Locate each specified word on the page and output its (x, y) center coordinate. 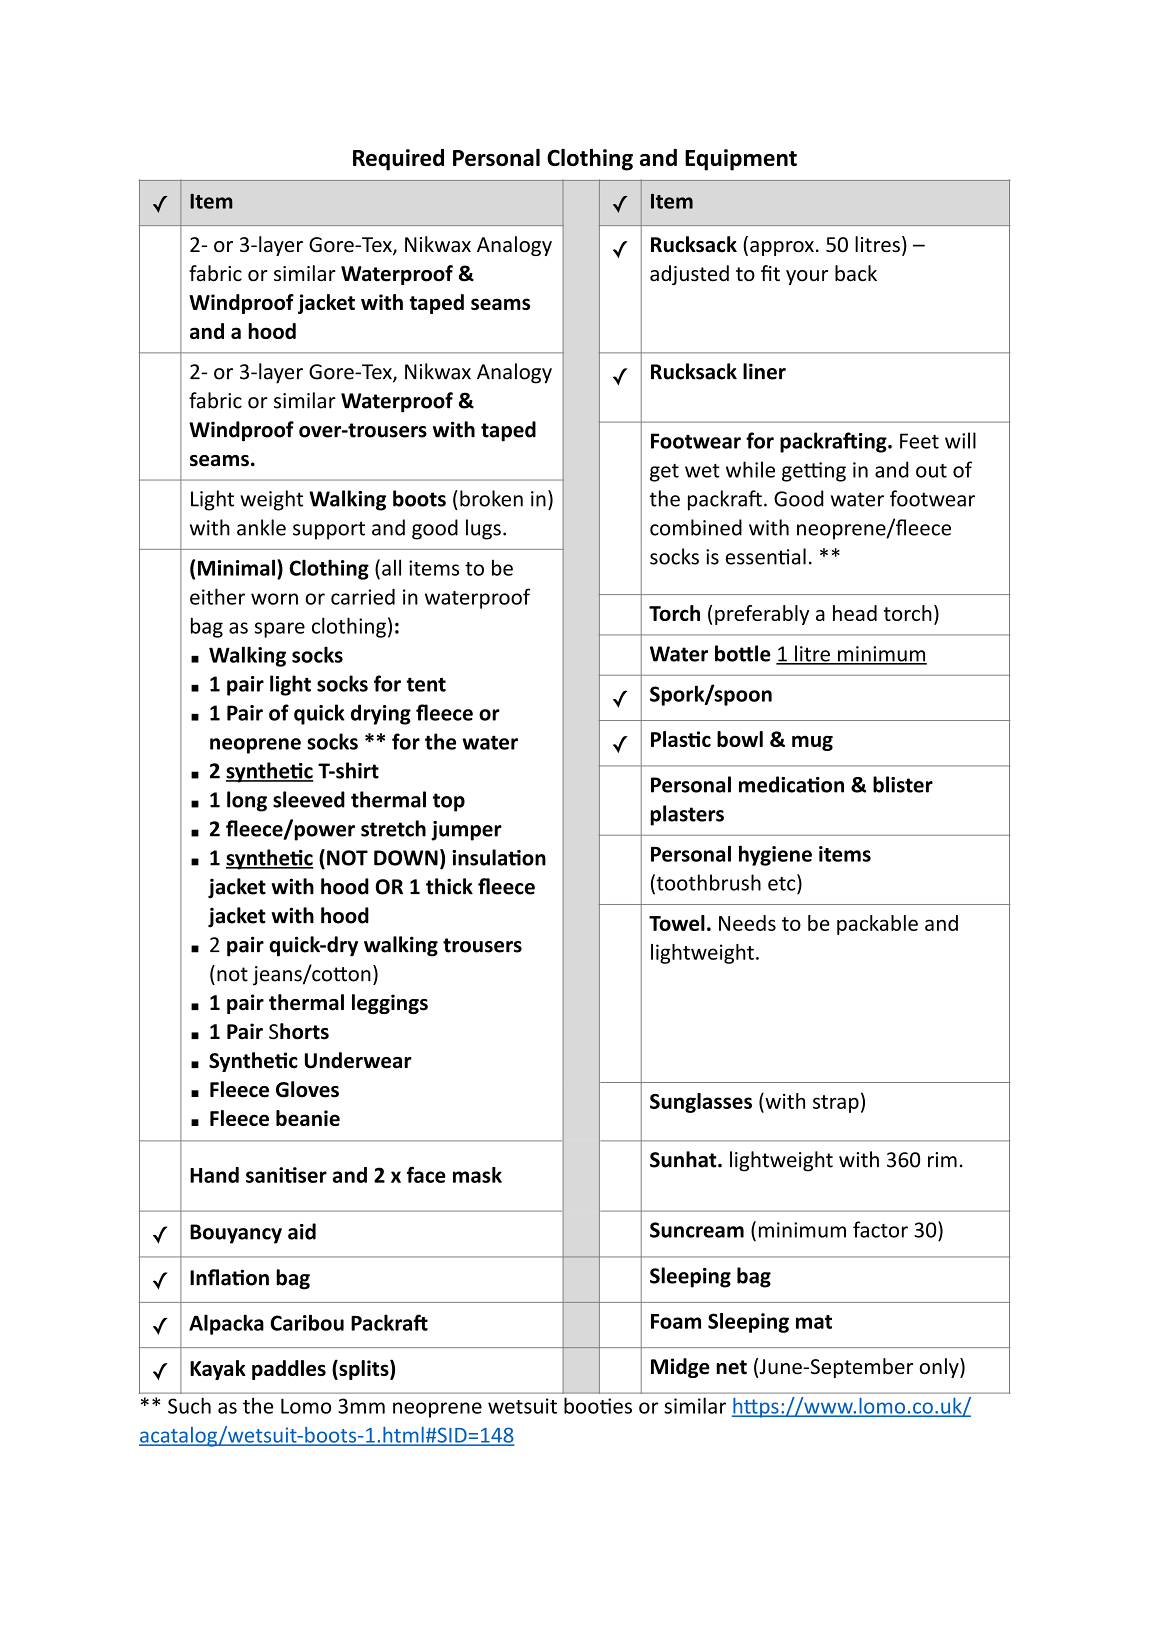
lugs (483, 529)
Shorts (299, 1031)
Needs (747, 923)
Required (398, 160)
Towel (677, 923)
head (855, 613)
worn (274, 599)
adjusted (689, 275)
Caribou (307, 1322)
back (856, 273)
